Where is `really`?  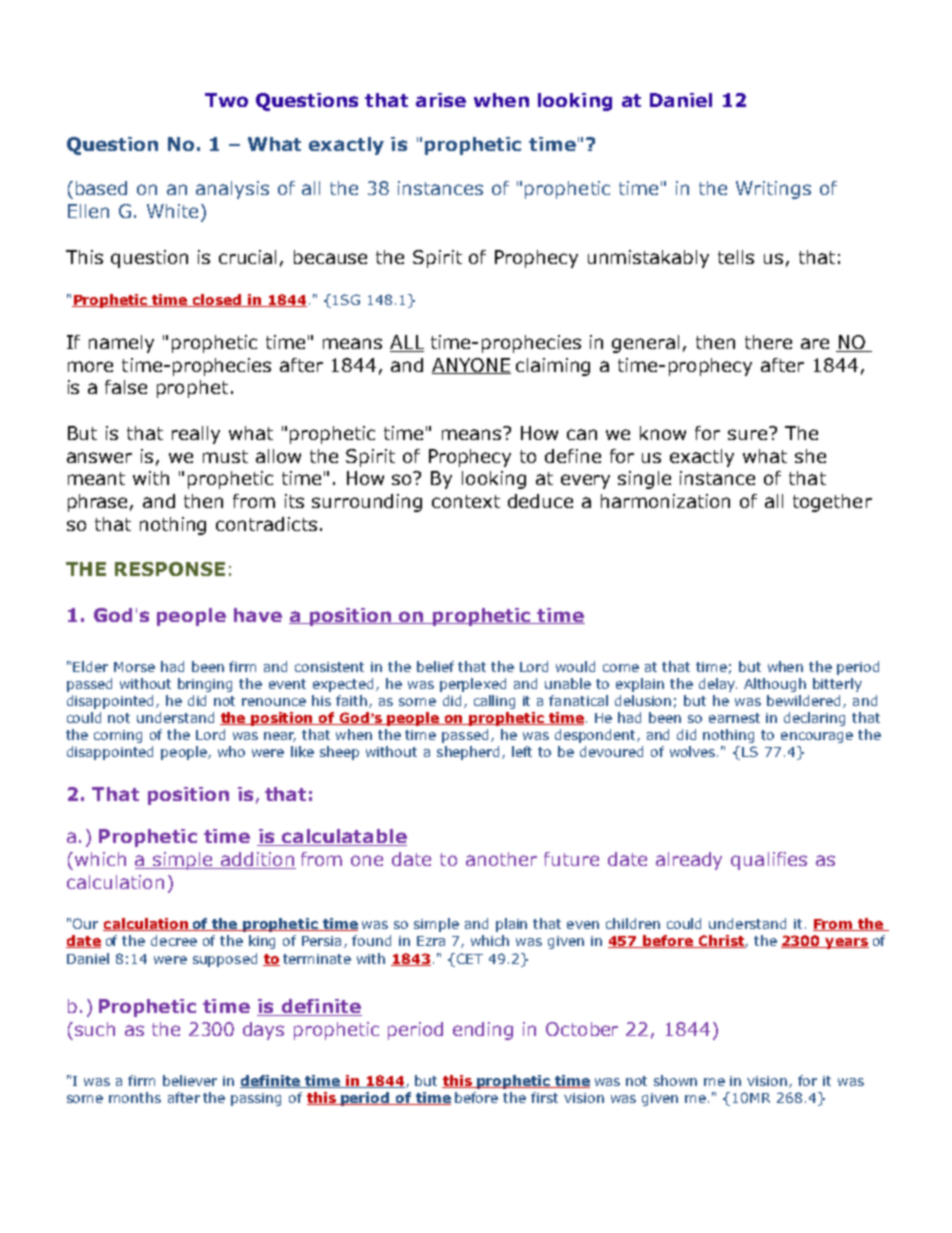
really is located at coordinates (196, 435).
